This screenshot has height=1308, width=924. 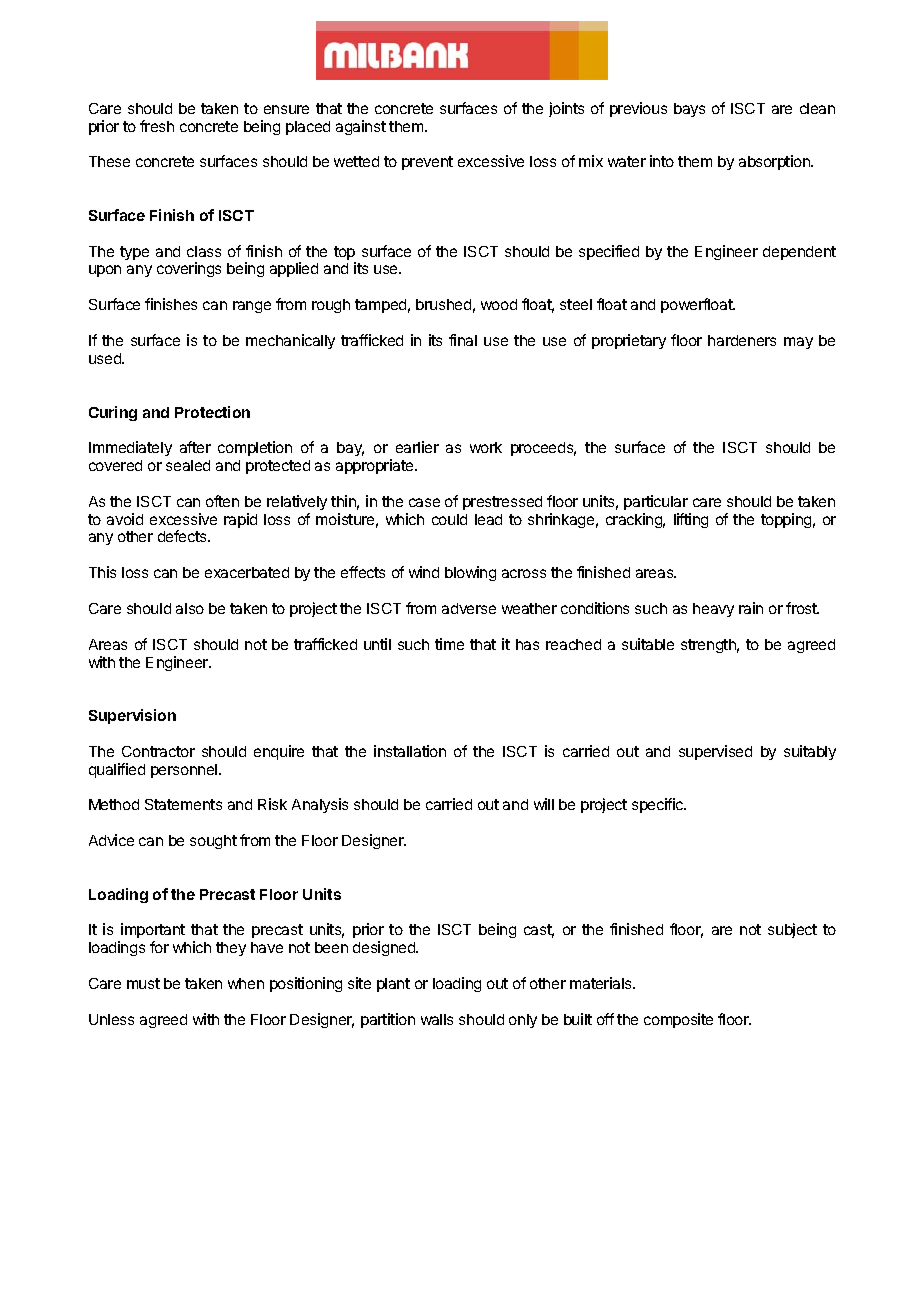 What do you see at coordinates (157, 126) in the screenshot?
I see `fresh` at bounding box center [157, 126].
